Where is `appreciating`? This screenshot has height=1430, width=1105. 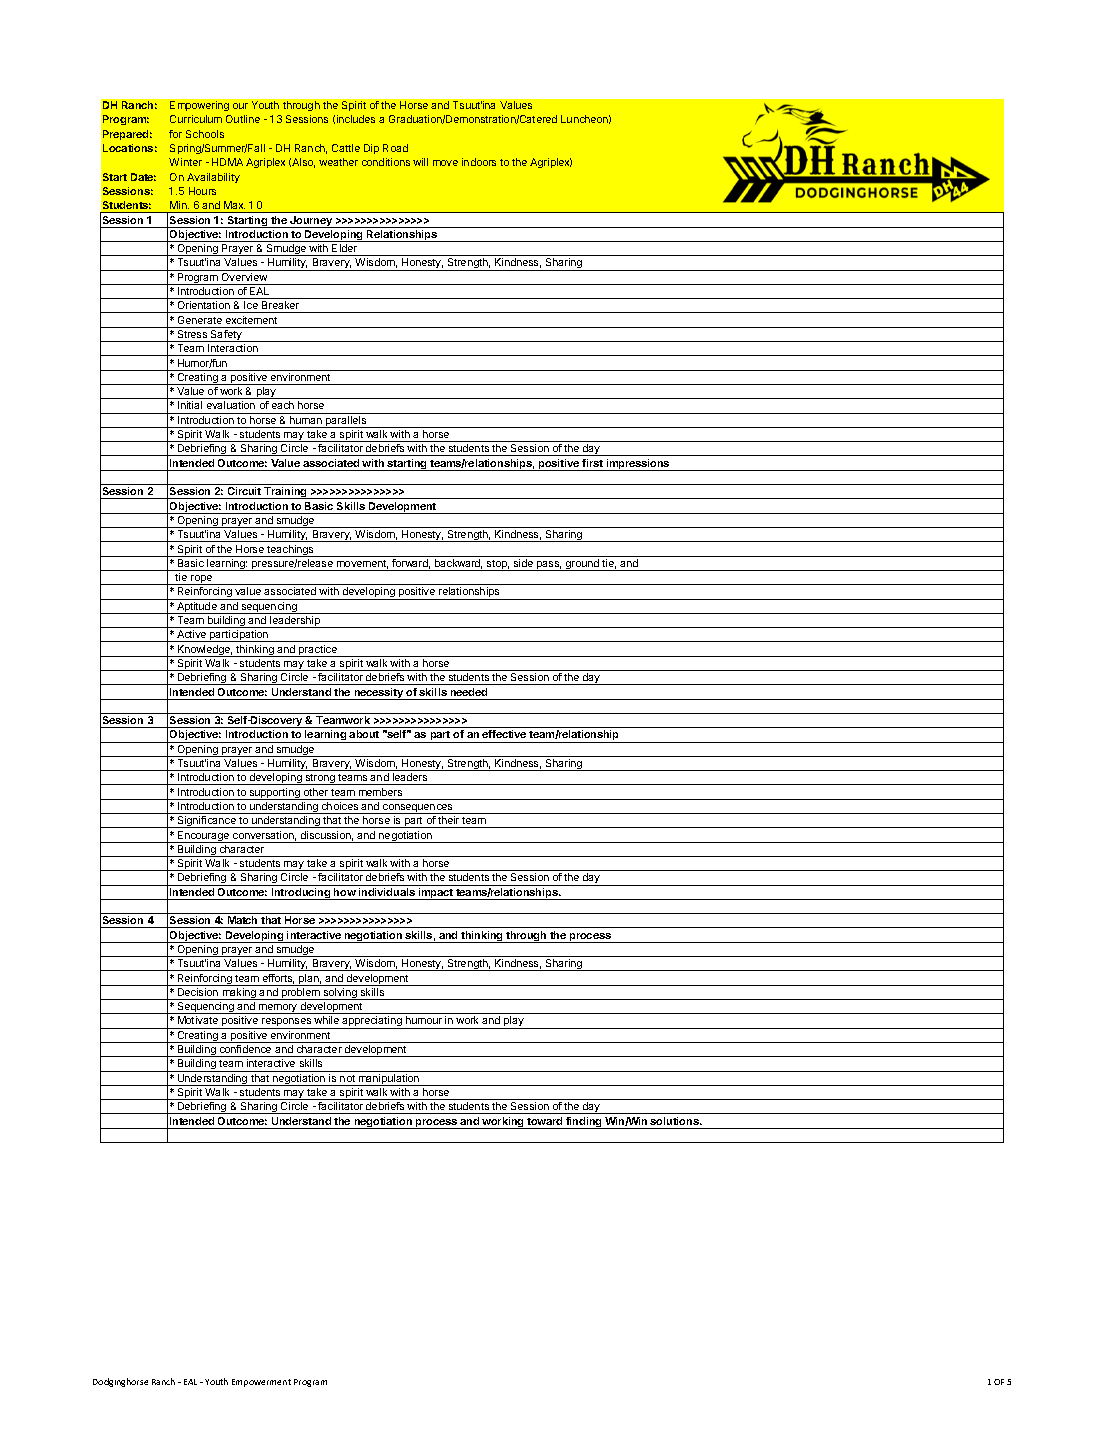 appreciating is located at coordinates (372, 1022).
